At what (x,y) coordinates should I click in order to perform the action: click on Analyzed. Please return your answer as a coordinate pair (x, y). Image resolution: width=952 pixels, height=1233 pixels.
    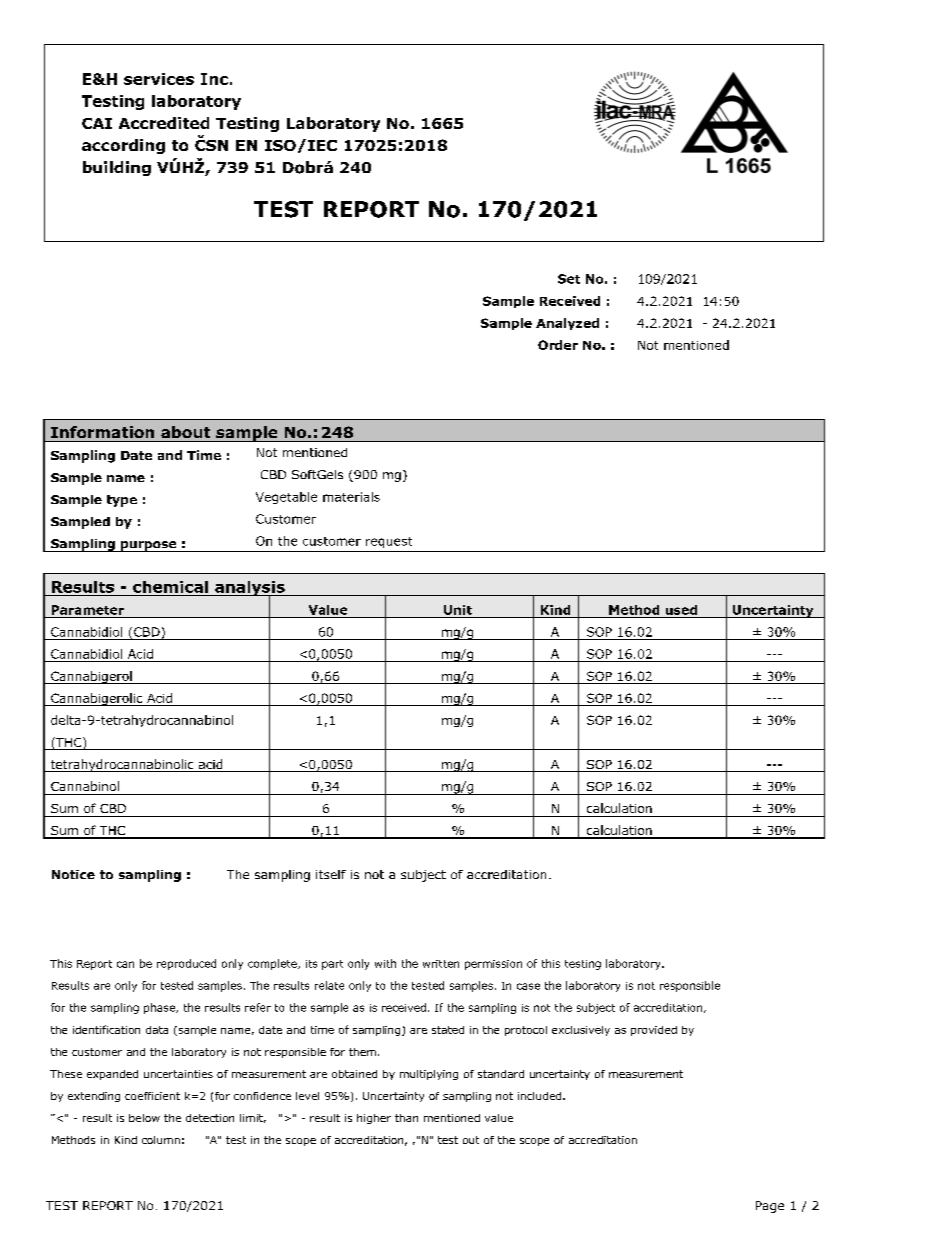
    Looking at the image, I should click on (567, 324).
